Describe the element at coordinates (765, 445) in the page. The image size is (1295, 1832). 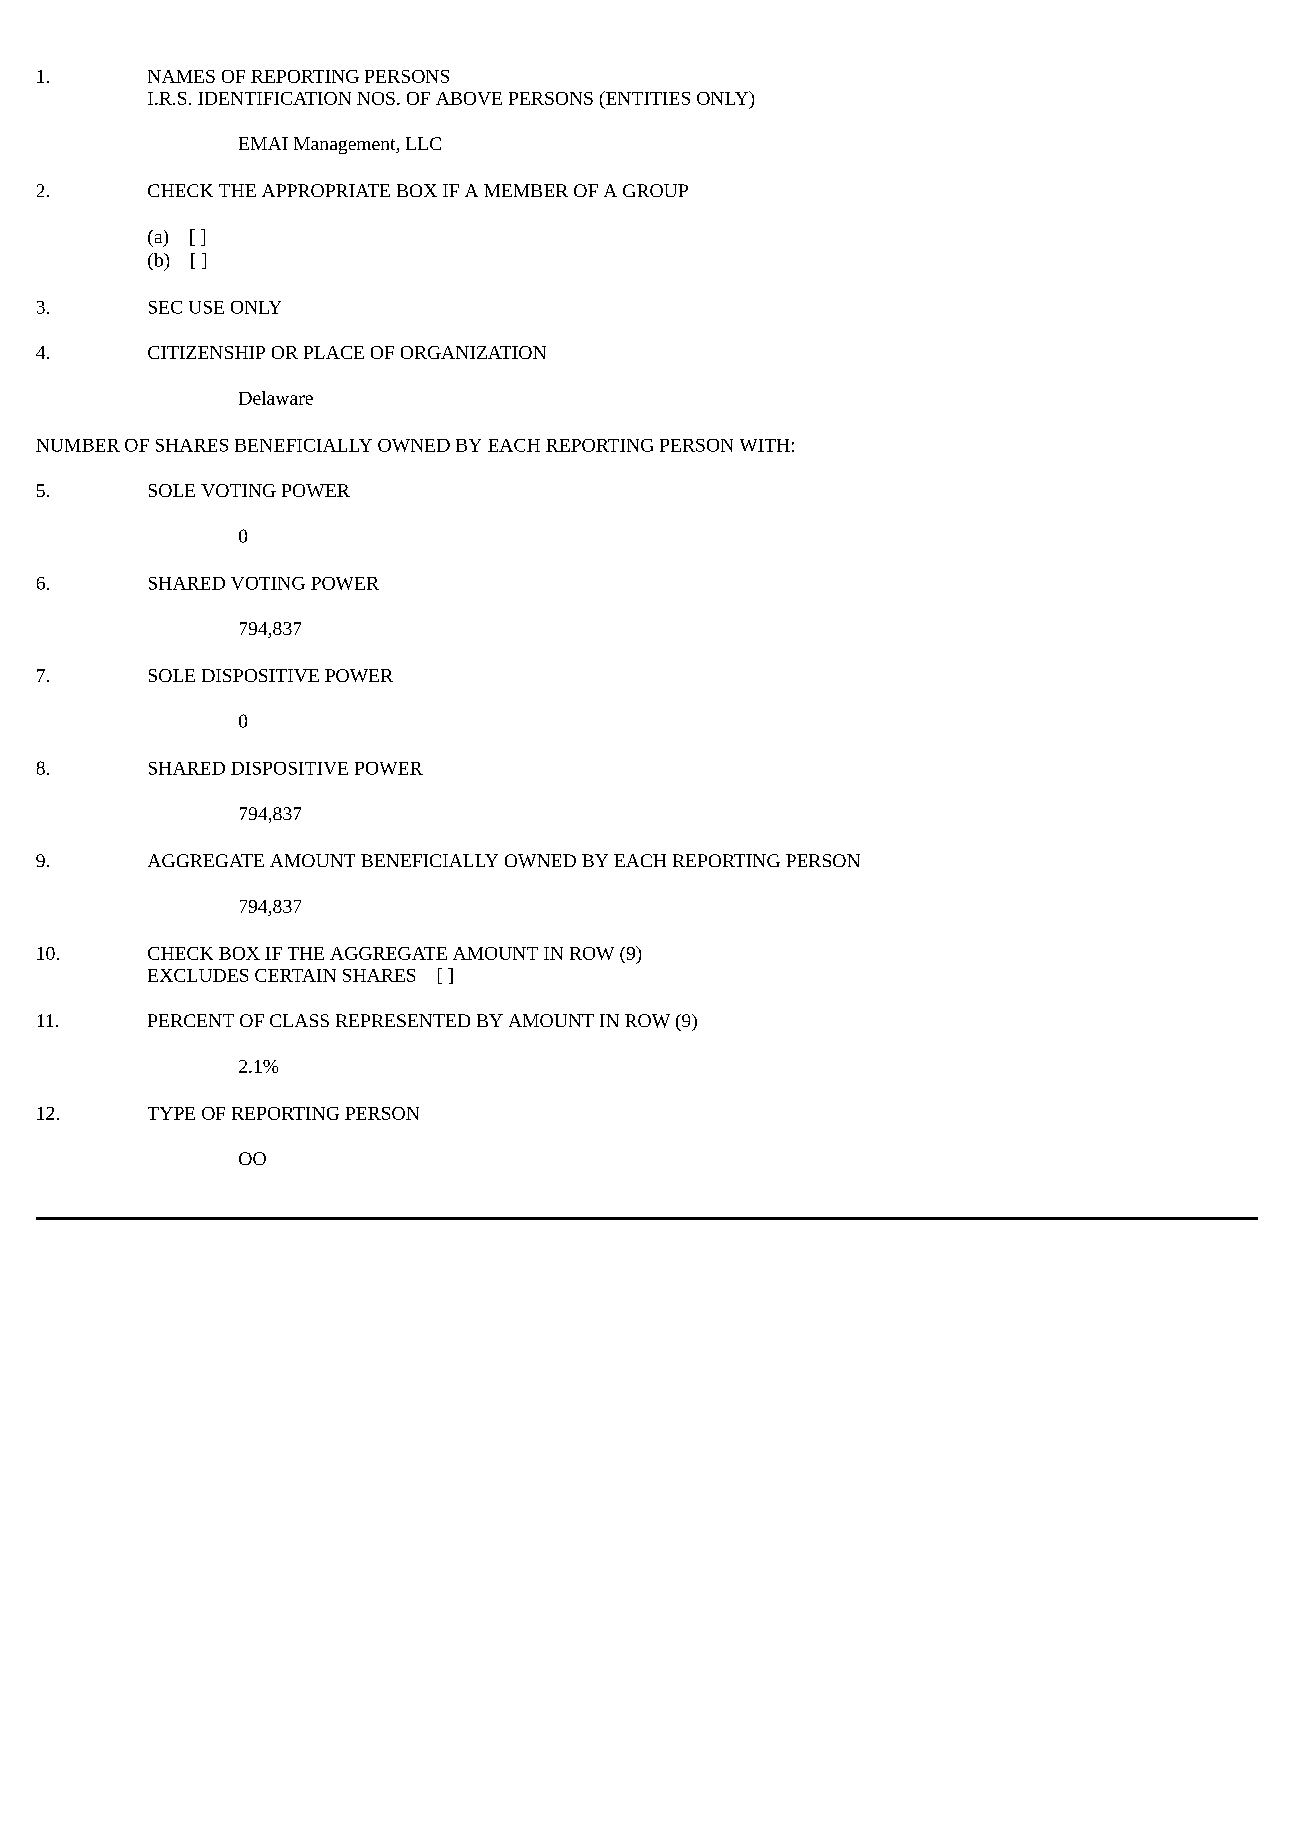
I see `WITH` at that location.
